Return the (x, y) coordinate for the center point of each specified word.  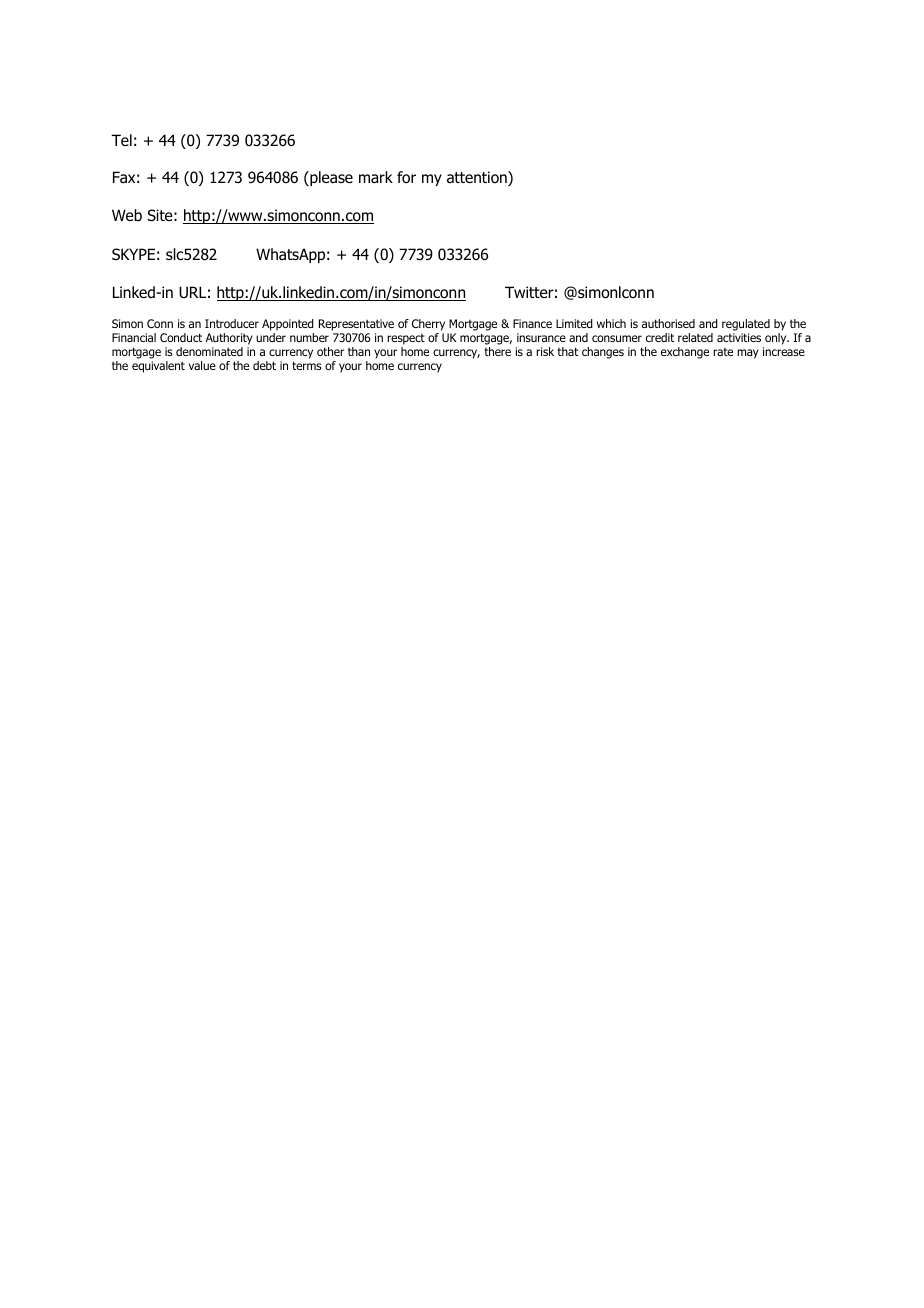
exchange (685, 353)
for (406, 177)
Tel (121, 140)
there (498, 351)
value (202, 365)
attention (478, 178)
